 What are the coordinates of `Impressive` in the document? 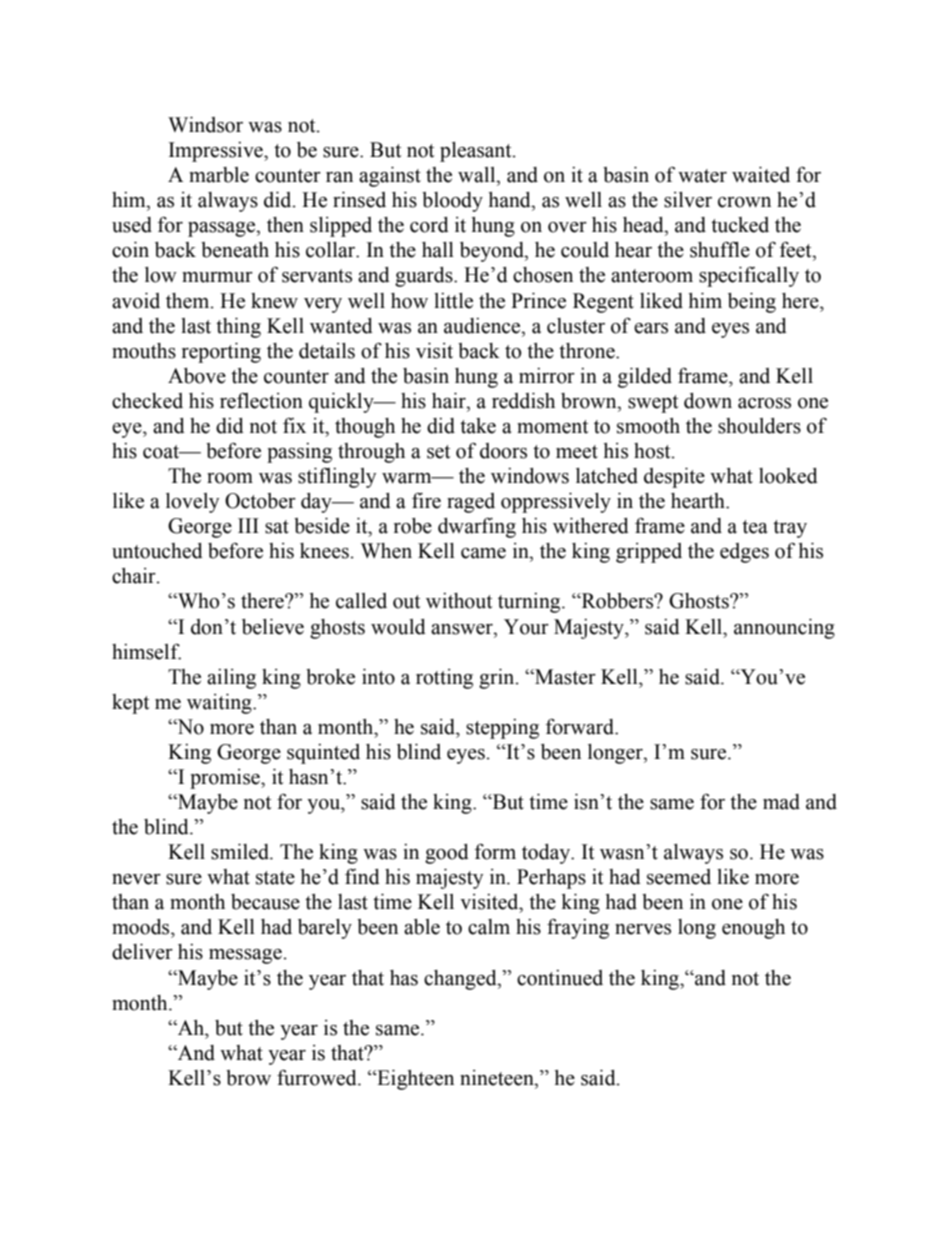 It's located at (217, 152).
